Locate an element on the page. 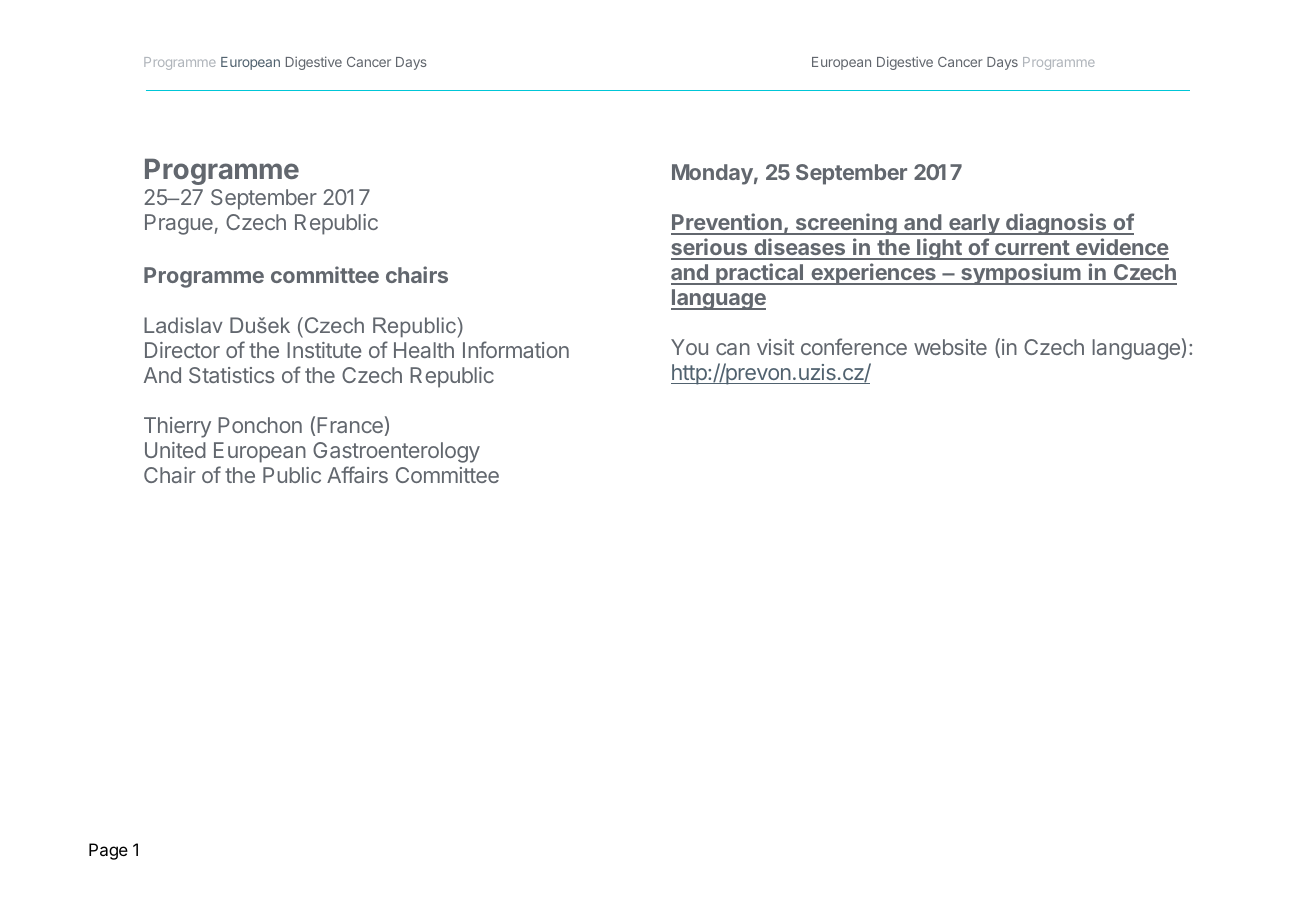 This page has width=1308, height=924. United is located at coordinates (175, 450).
